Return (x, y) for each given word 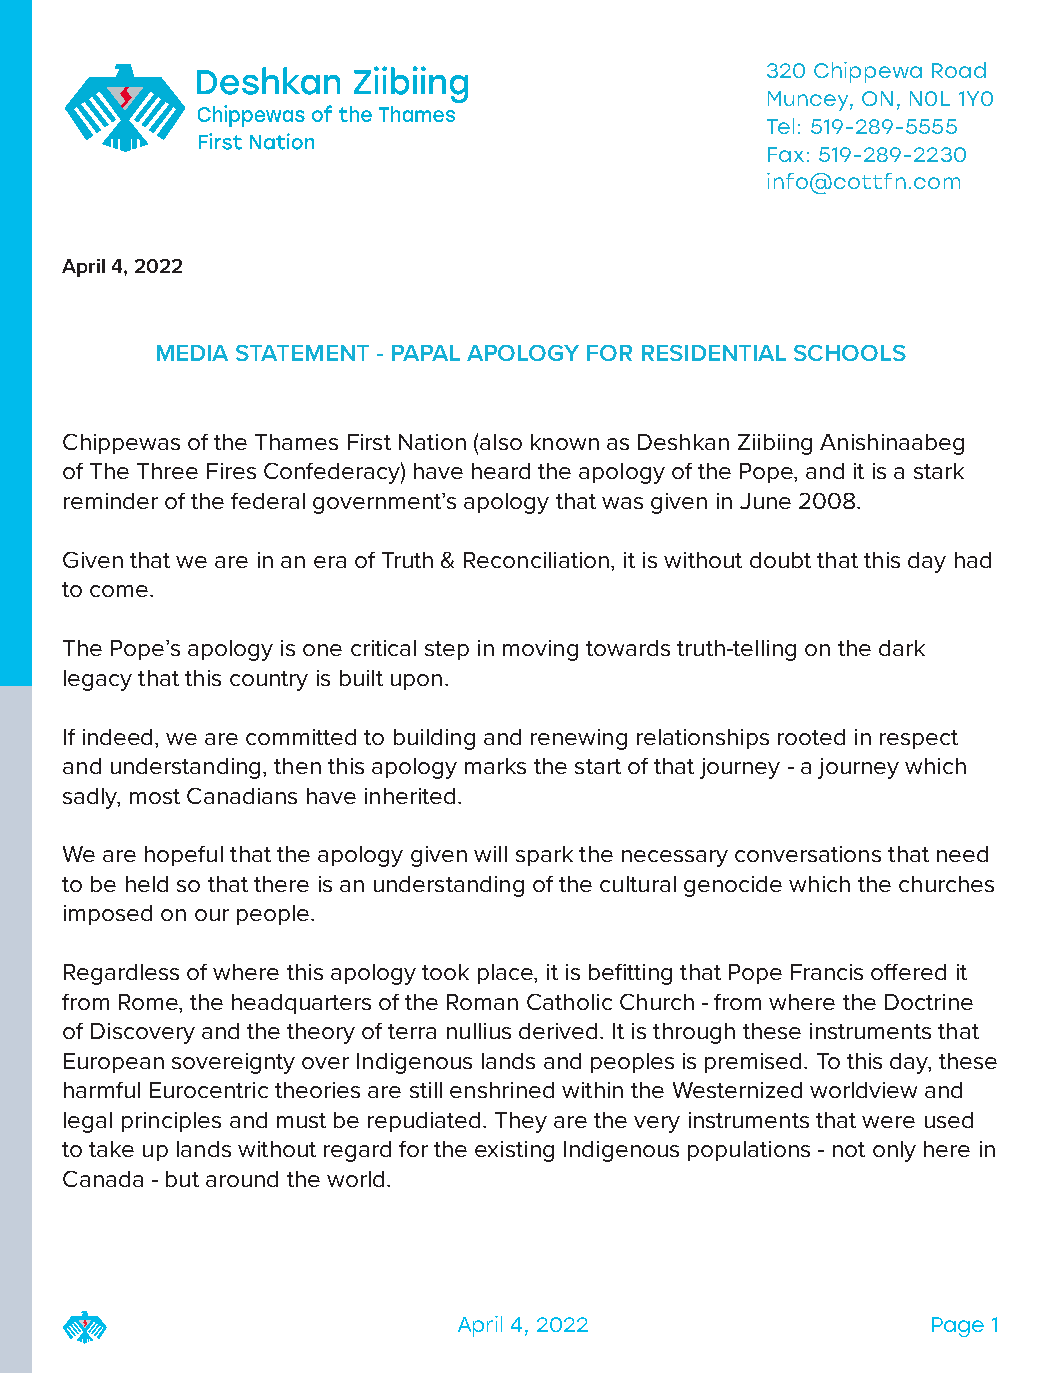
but (182, 1179)
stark (939, 471)
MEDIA (192, 353)
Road (959, 70)
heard (501, 471)
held (147, 884)
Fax (786, 154)
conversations (808, 854)
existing (514, 1151)
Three (167, 471)
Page (958, 1327)
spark (544, 856)
